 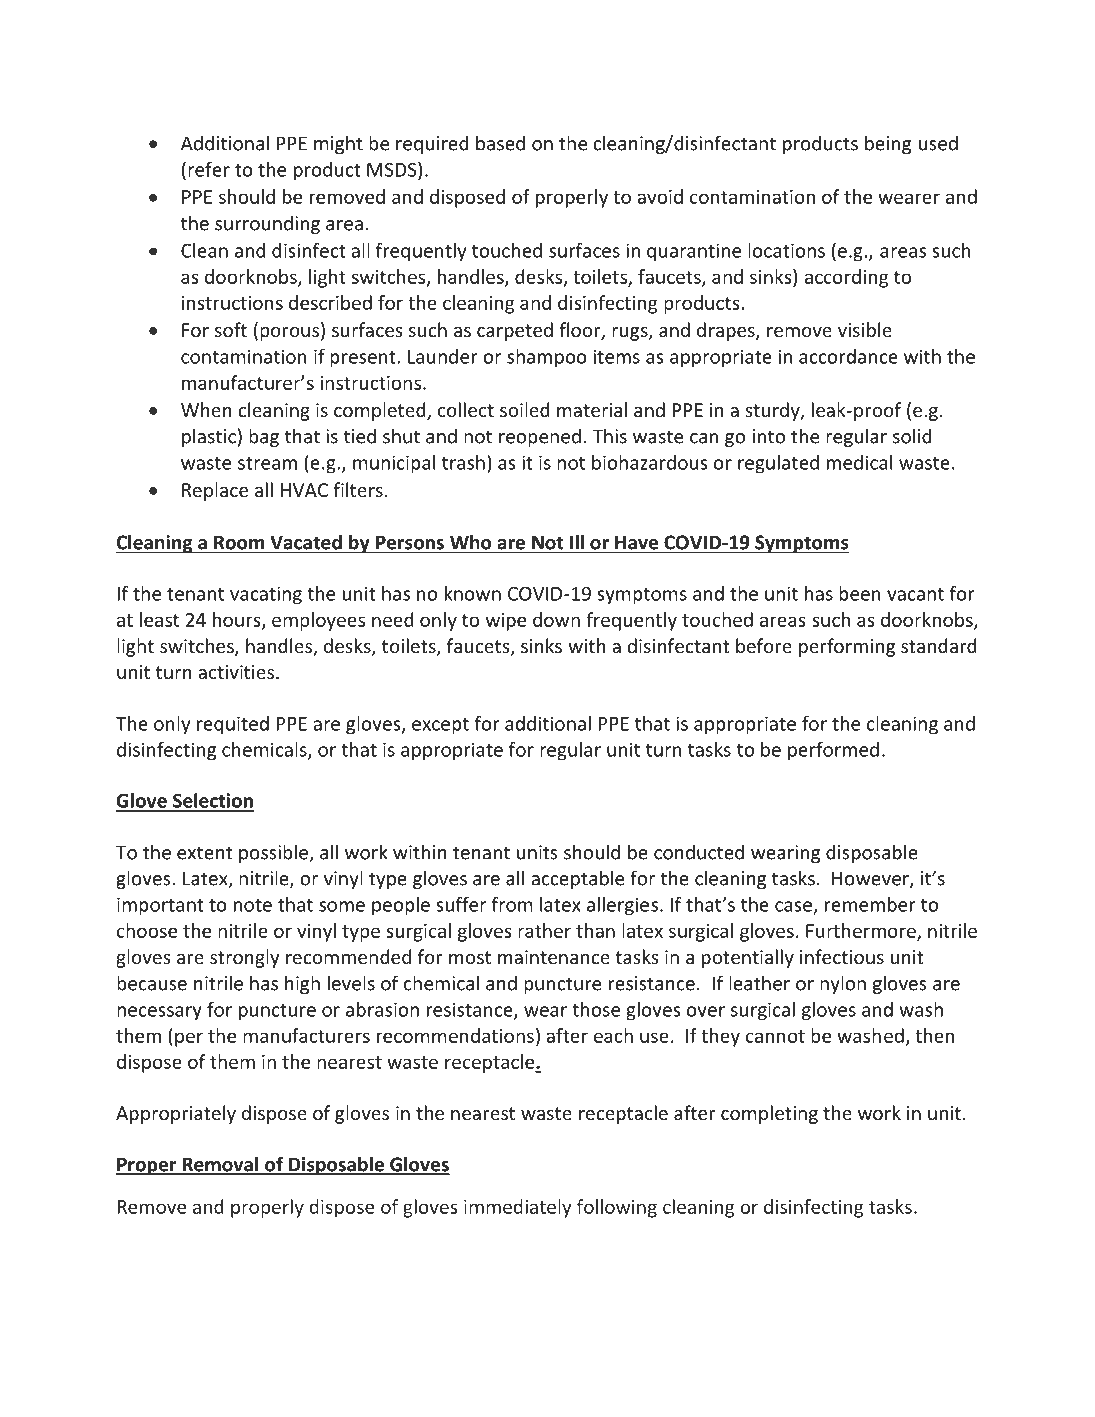 What do you see at coordinates (274, 853) in the screenshot?
I see `possible` at bounding box center [274, 853].
